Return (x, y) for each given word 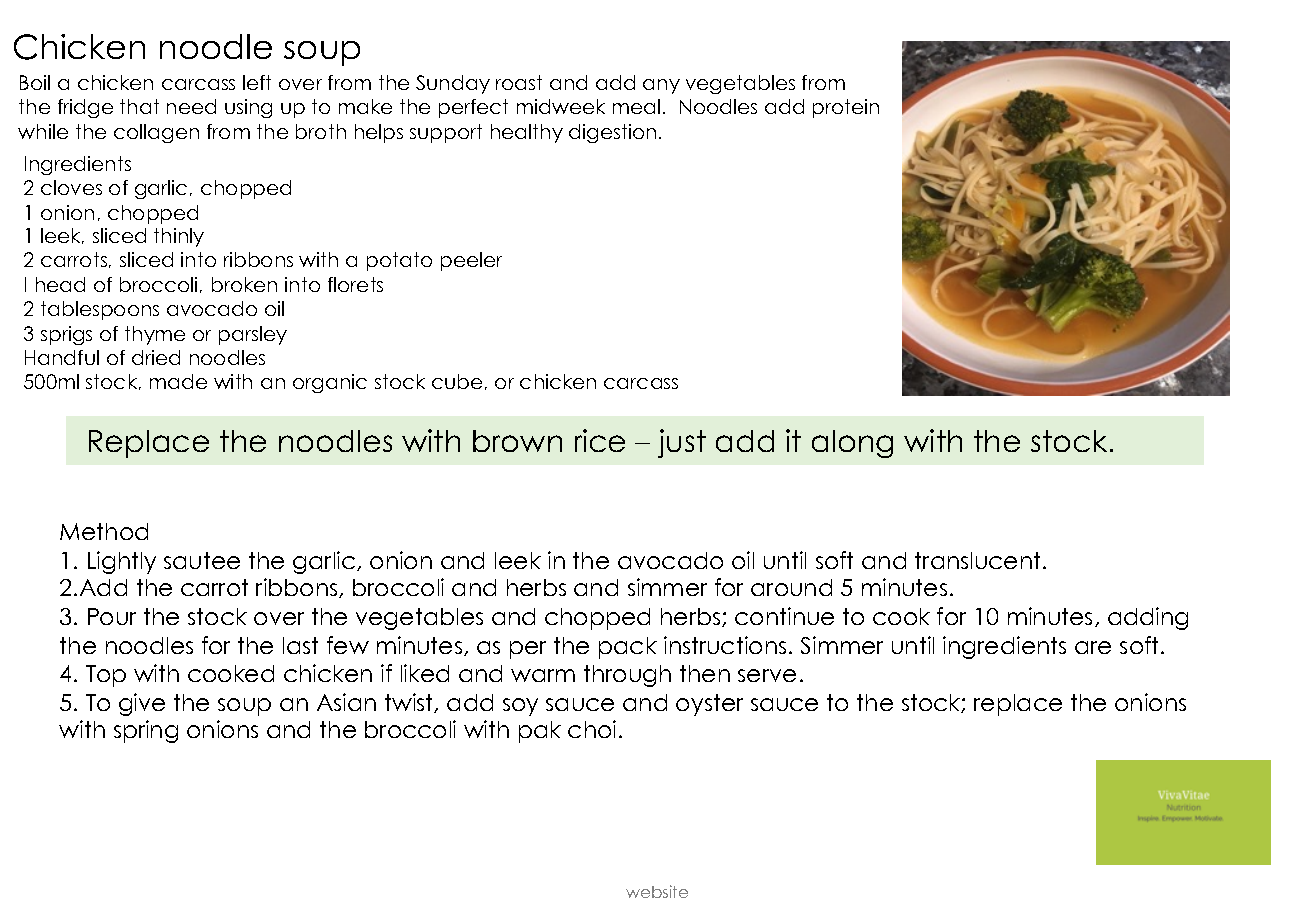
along (852, 444)
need (191, 106)
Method (104, 531)
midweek (561, 106)
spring (146, 731)
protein (846, 108)
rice (600, 440)
